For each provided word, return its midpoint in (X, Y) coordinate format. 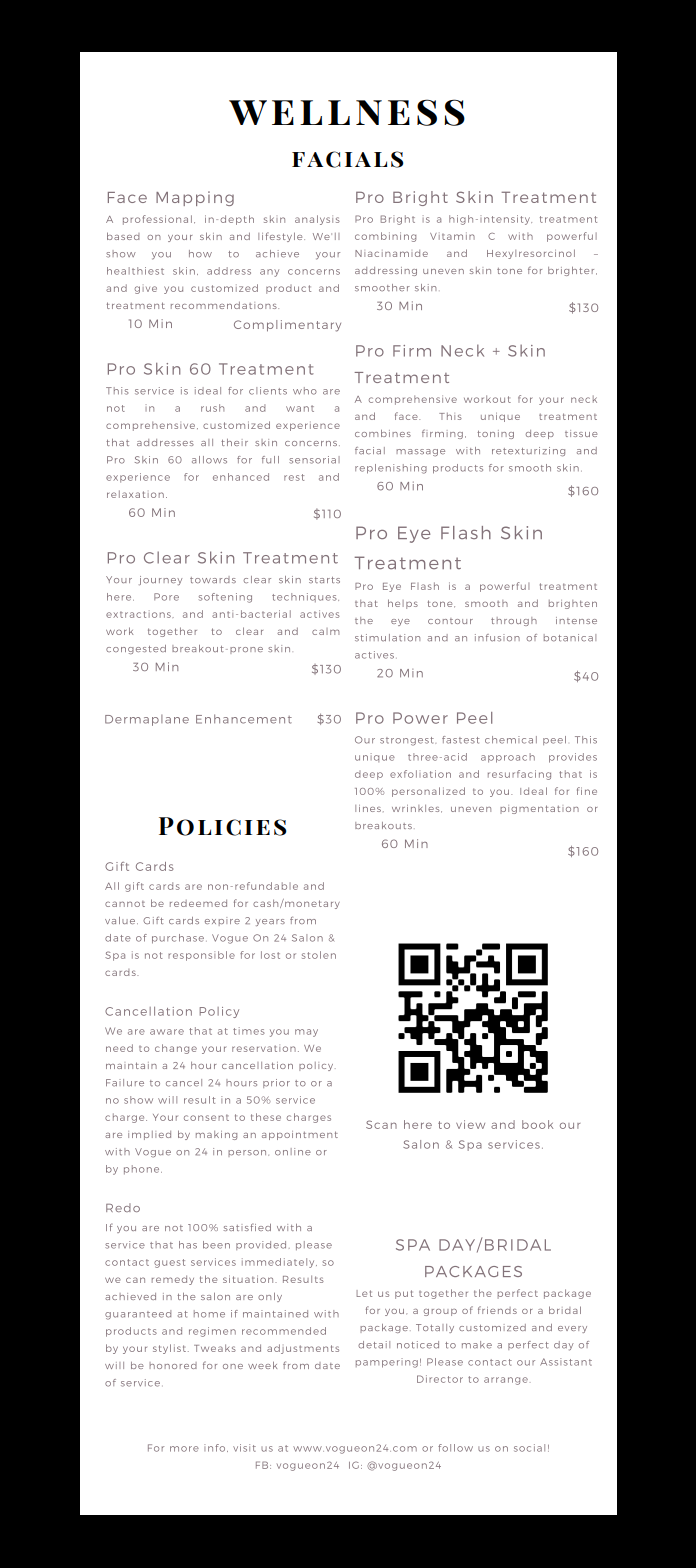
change (176, 1049)
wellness (347, 112)
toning (495, 434)
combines (383, 433)
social (529, 1448)
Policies (223, 826)
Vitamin (452, 236)
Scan (381, 1124)
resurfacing (519, 775)
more (184, 1449)
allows (209, 460)
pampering (387, 1363)
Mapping (195, 198)
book (537, 1124)
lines (368, 808)
